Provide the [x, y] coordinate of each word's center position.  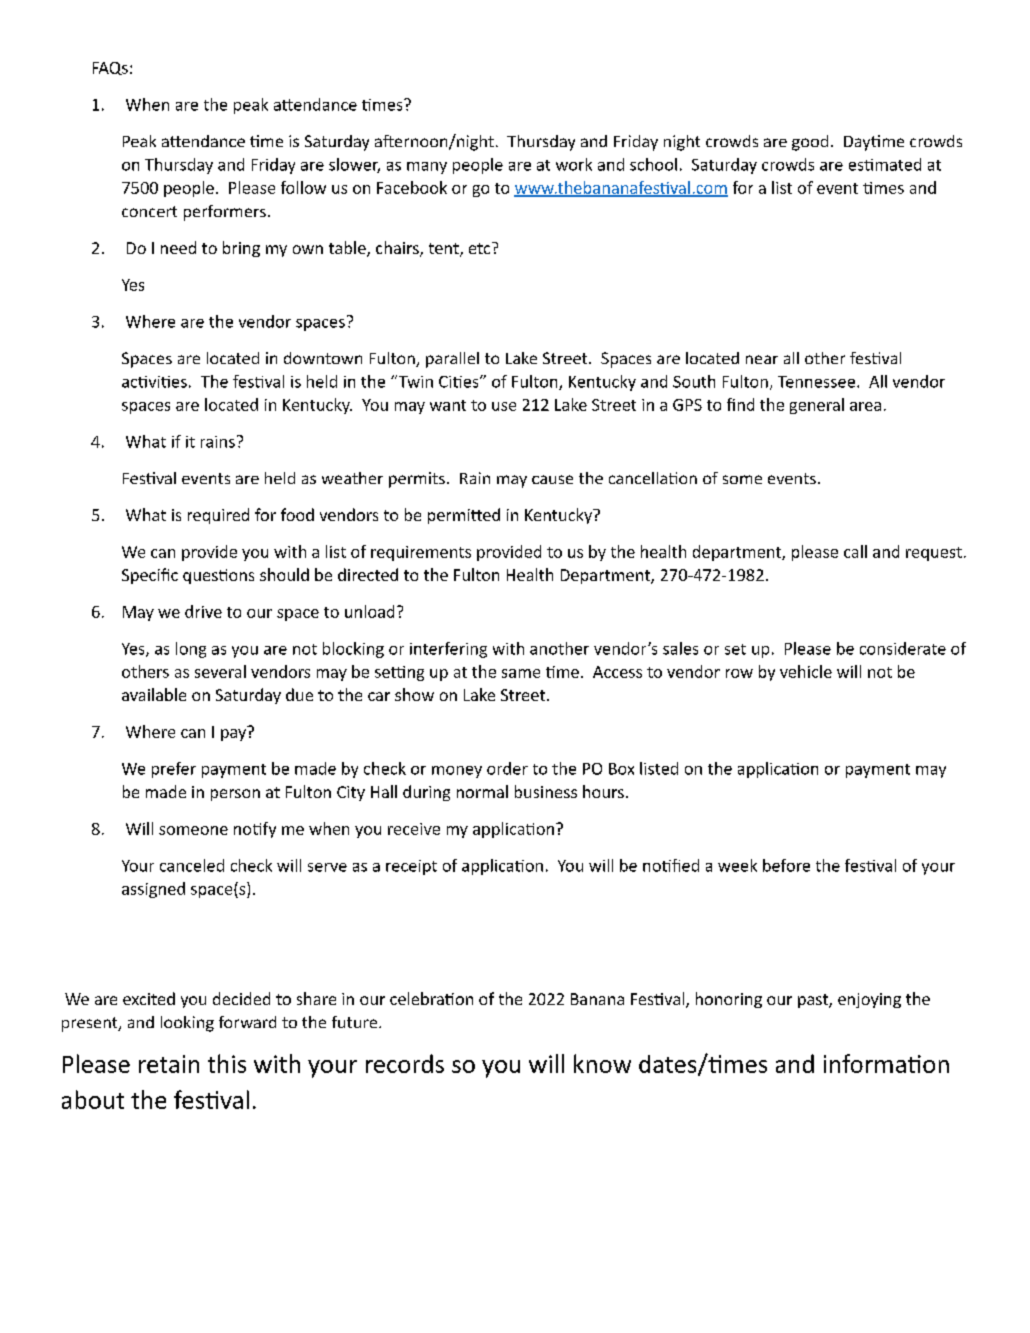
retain [169, 1064]
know [602, 1063]
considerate [903, 648]
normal [482, 791]
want [448, 405]
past [814, 1001]
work [574, 164]
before [786, 865]
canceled [192, 865]
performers [225, 213]
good [810, 143]
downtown [323, 358]
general [817, 406]
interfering [448, 650]
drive [203, 611]
